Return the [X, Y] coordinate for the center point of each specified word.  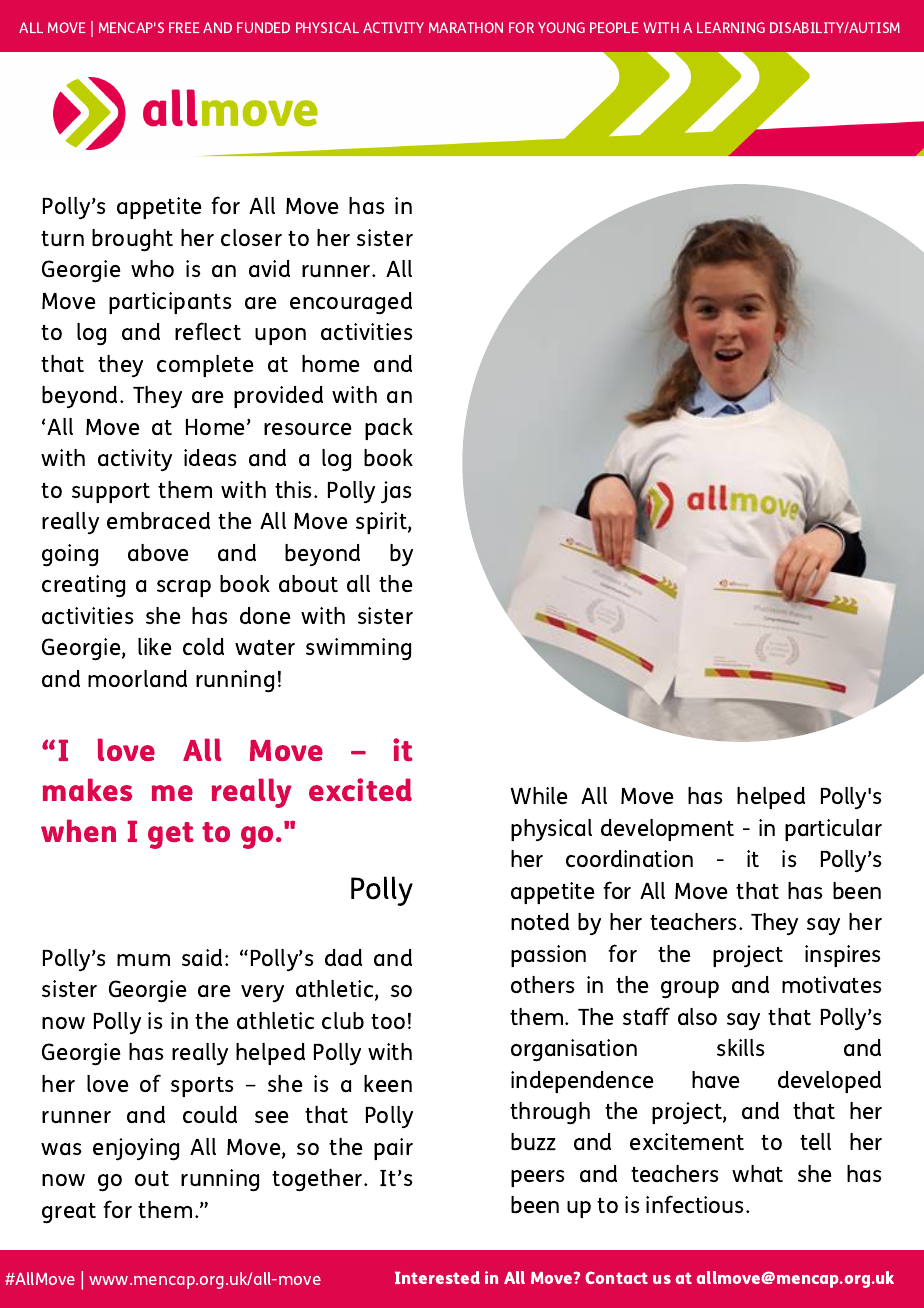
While [538, 795]
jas [396, 492]
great [69, 1213]
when [78, 830]
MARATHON [466, 27]
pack [389, 429]
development [667, 830]
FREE [184, 27]
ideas [210, 457]
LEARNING [731, 27]
